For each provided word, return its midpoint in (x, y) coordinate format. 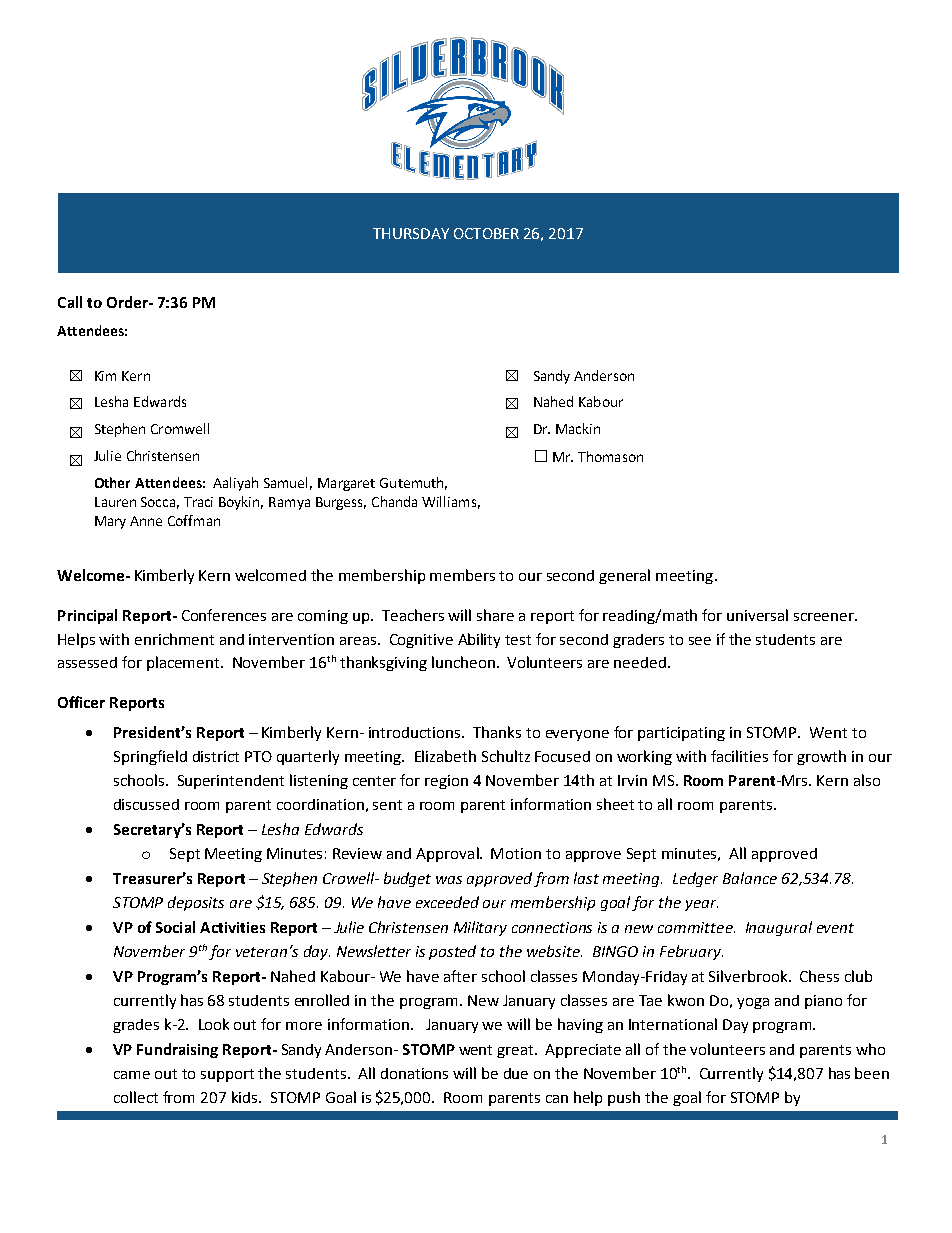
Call (70, 302)
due (516, 1073)
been (872, 1073)
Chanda (394, 501)
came (132, 1075)
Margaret (346, 484)
